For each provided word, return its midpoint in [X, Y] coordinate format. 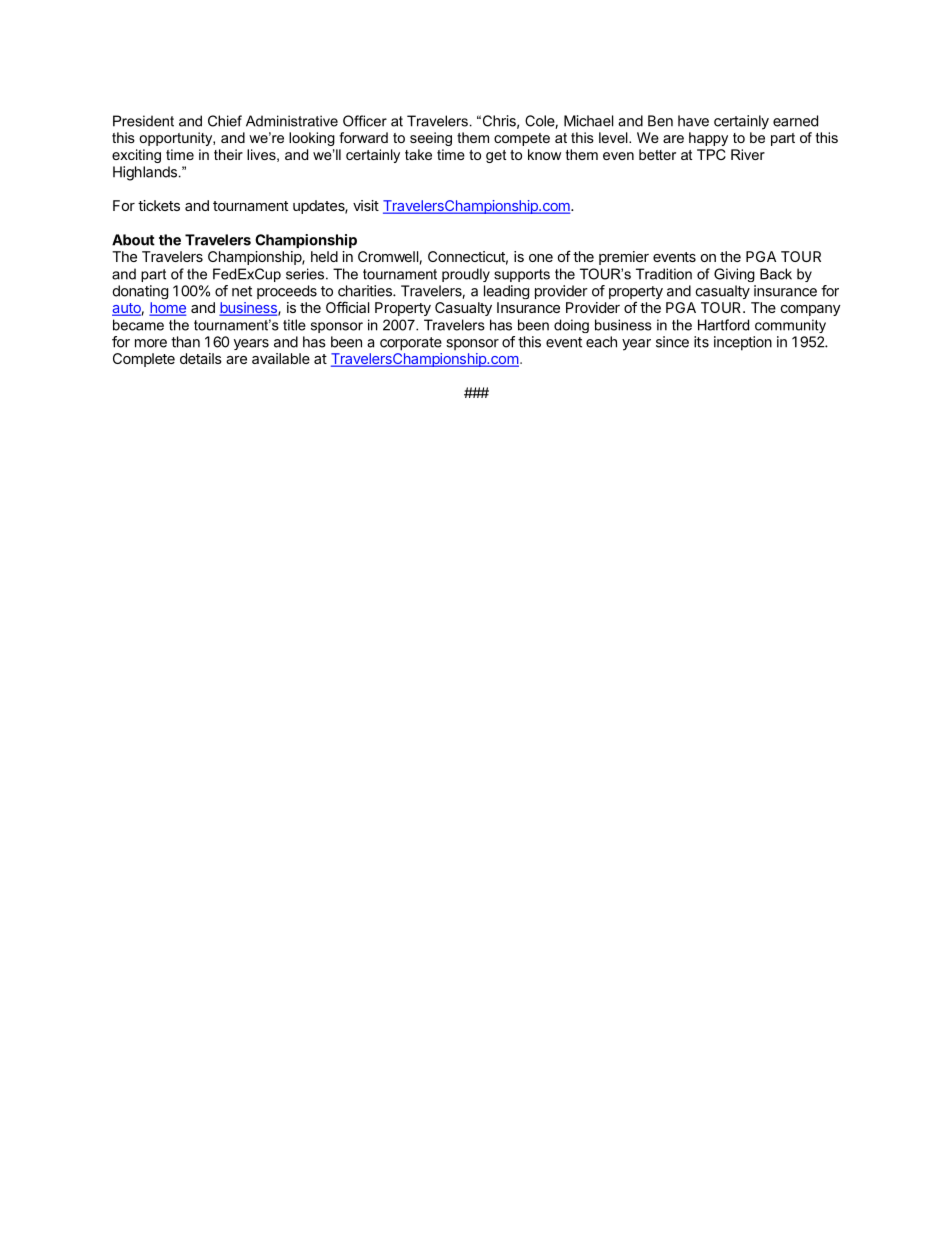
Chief [225, 121]
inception [743, 343]
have [693, 121]
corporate [411, 344]
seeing [431, 139]
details [201, 358]
